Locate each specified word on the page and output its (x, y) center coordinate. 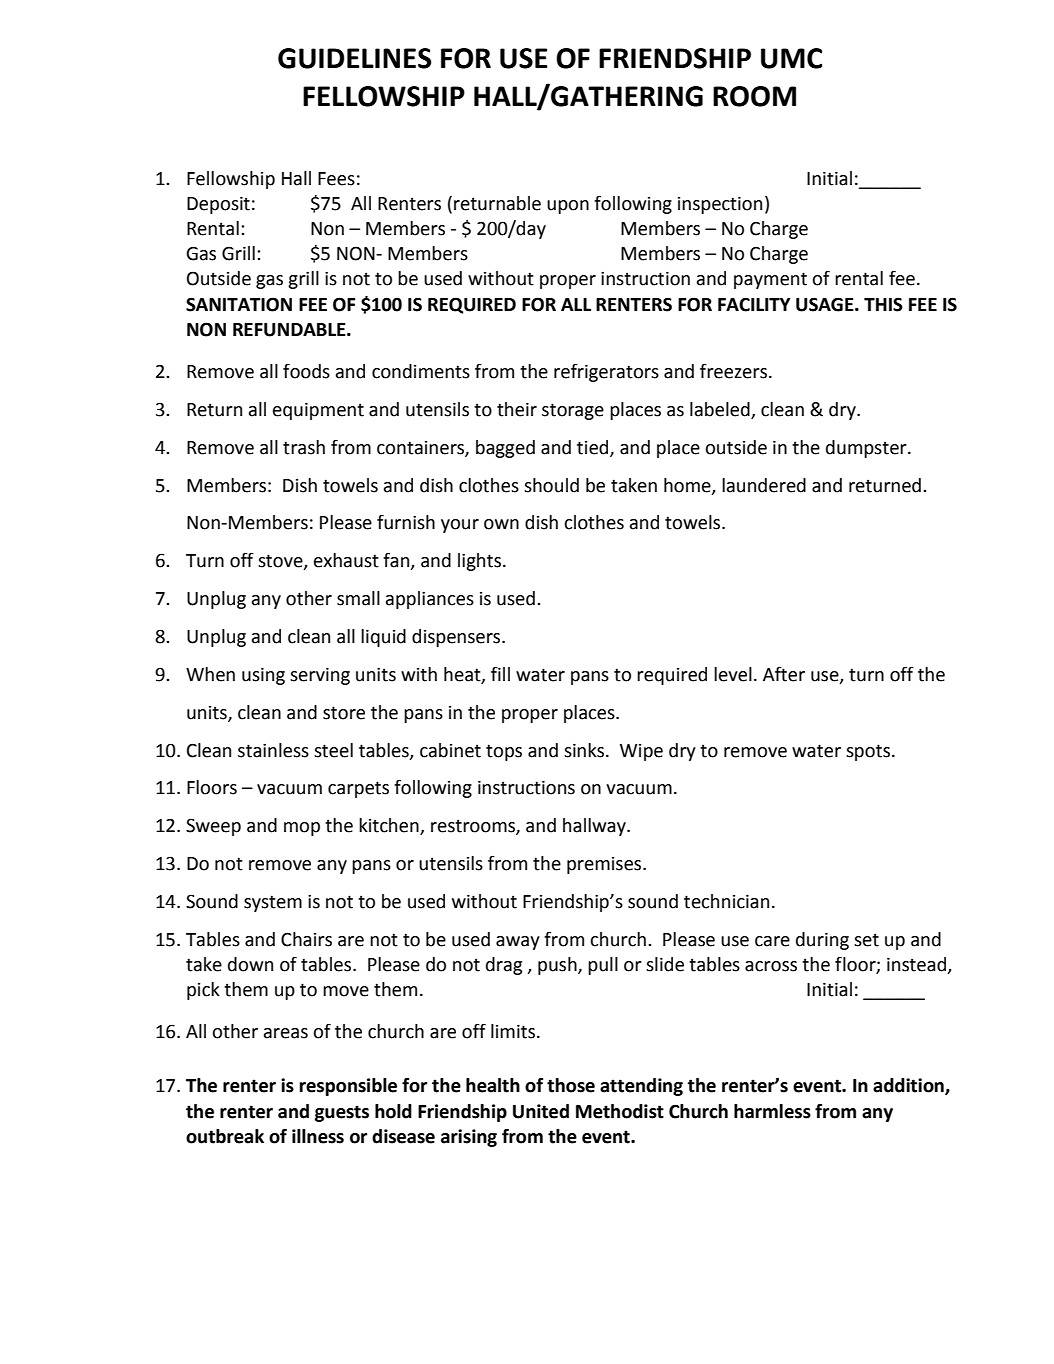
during (822, 941)
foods (306, 371)
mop (302, 829)
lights (481, 562)
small (358, 598)
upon (568, 207)
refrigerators (606, 372)
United (541, 1111)
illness (318, 1136)
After (784, 674)
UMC (791, 58)
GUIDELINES (355, 58)
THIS (883, 304)
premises (605, 865)
